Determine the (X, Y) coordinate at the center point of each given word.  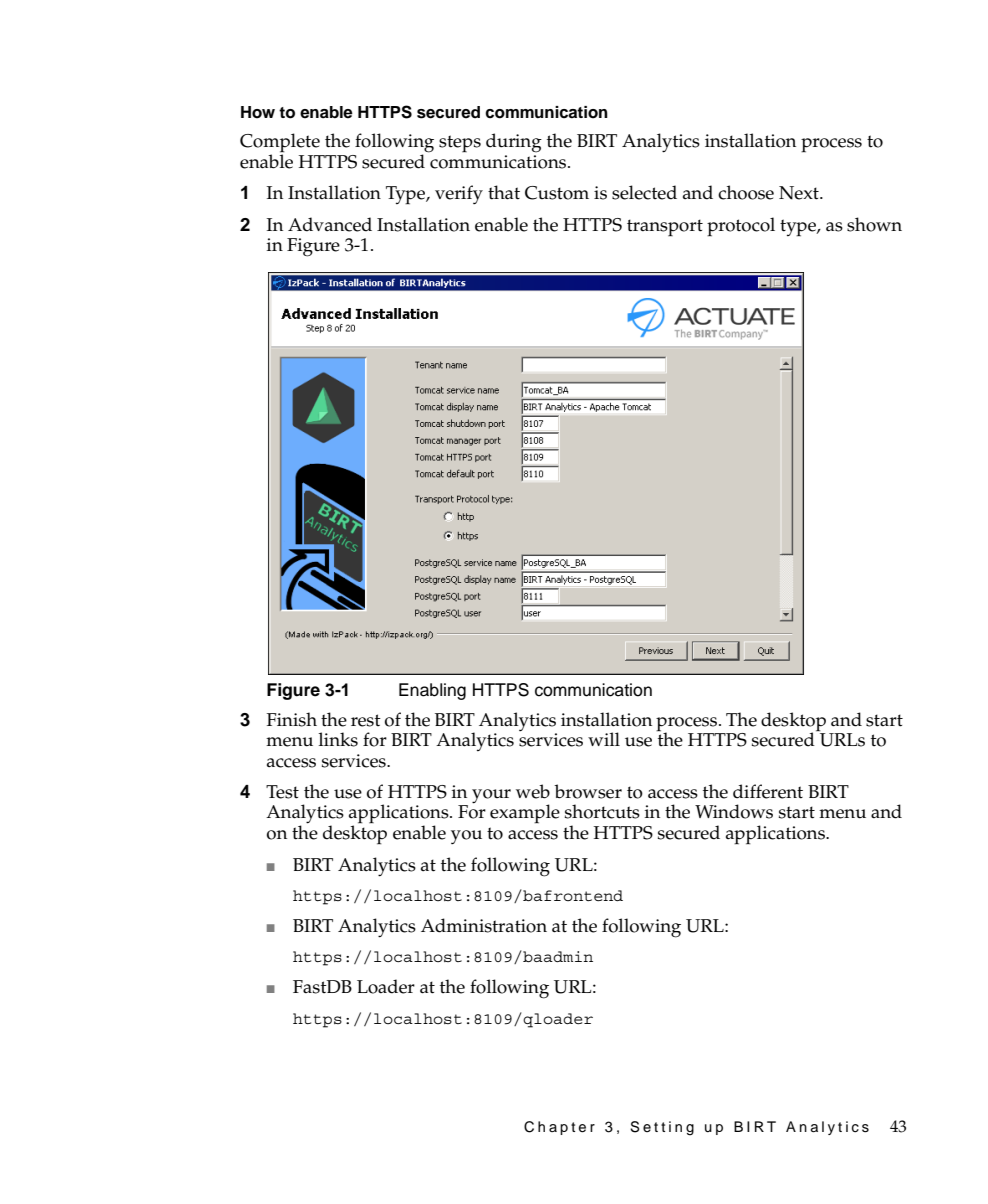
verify (459, 194)
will (604, 739)
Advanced (330, 224)
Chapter (559, 1128)
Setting (662, 1128)
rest (366, 720)
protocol (741, 227)
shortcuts (602, 811)
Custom (557, 193)
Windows (734, 811)
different (768, 791)
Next (800, 193)
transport (665, 227)
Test (282, 792)
